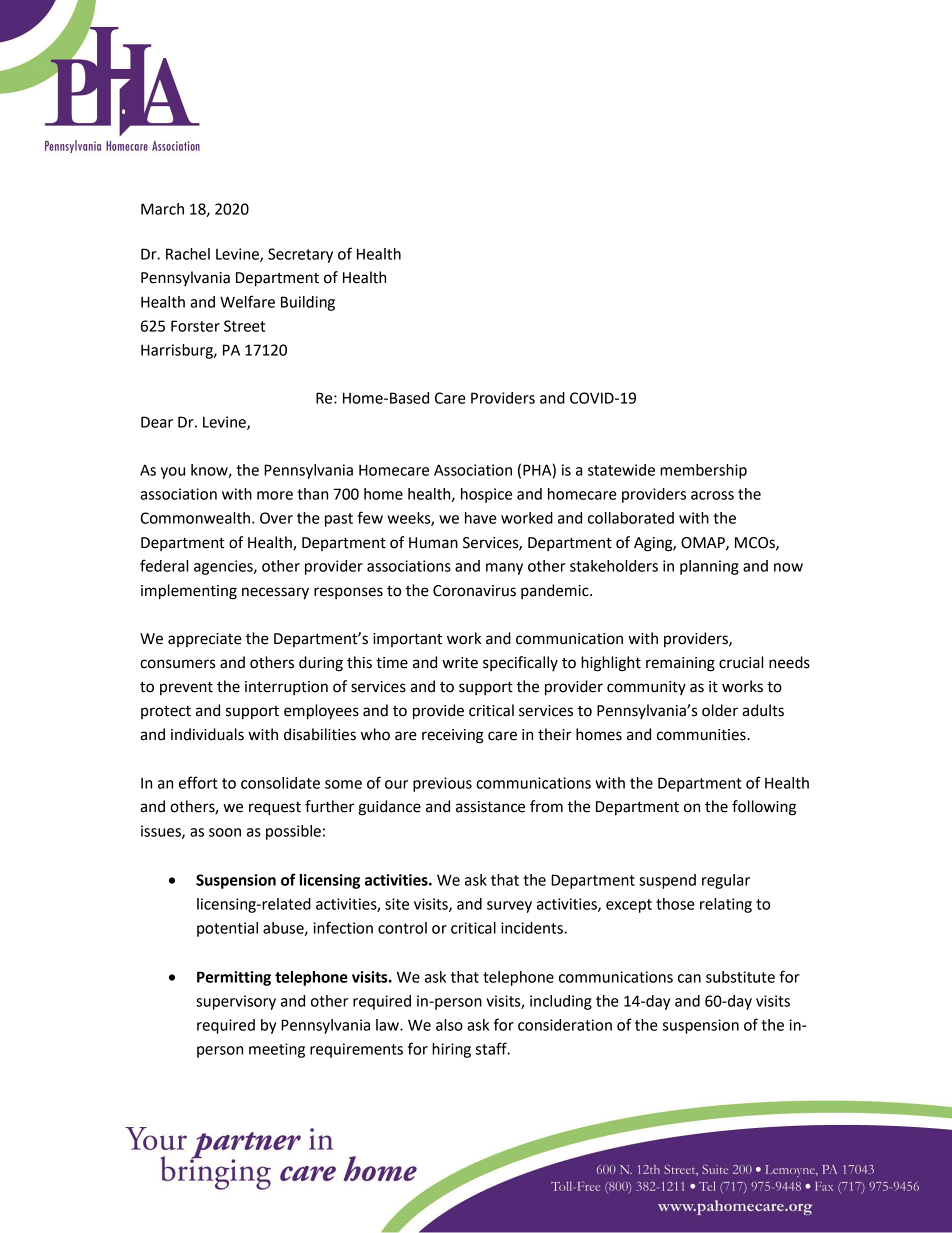 The width and height of the screenshot is (952, 1233). Describe the element at coordinates (764, 808) in the screenshot. I see `following` at that location.
